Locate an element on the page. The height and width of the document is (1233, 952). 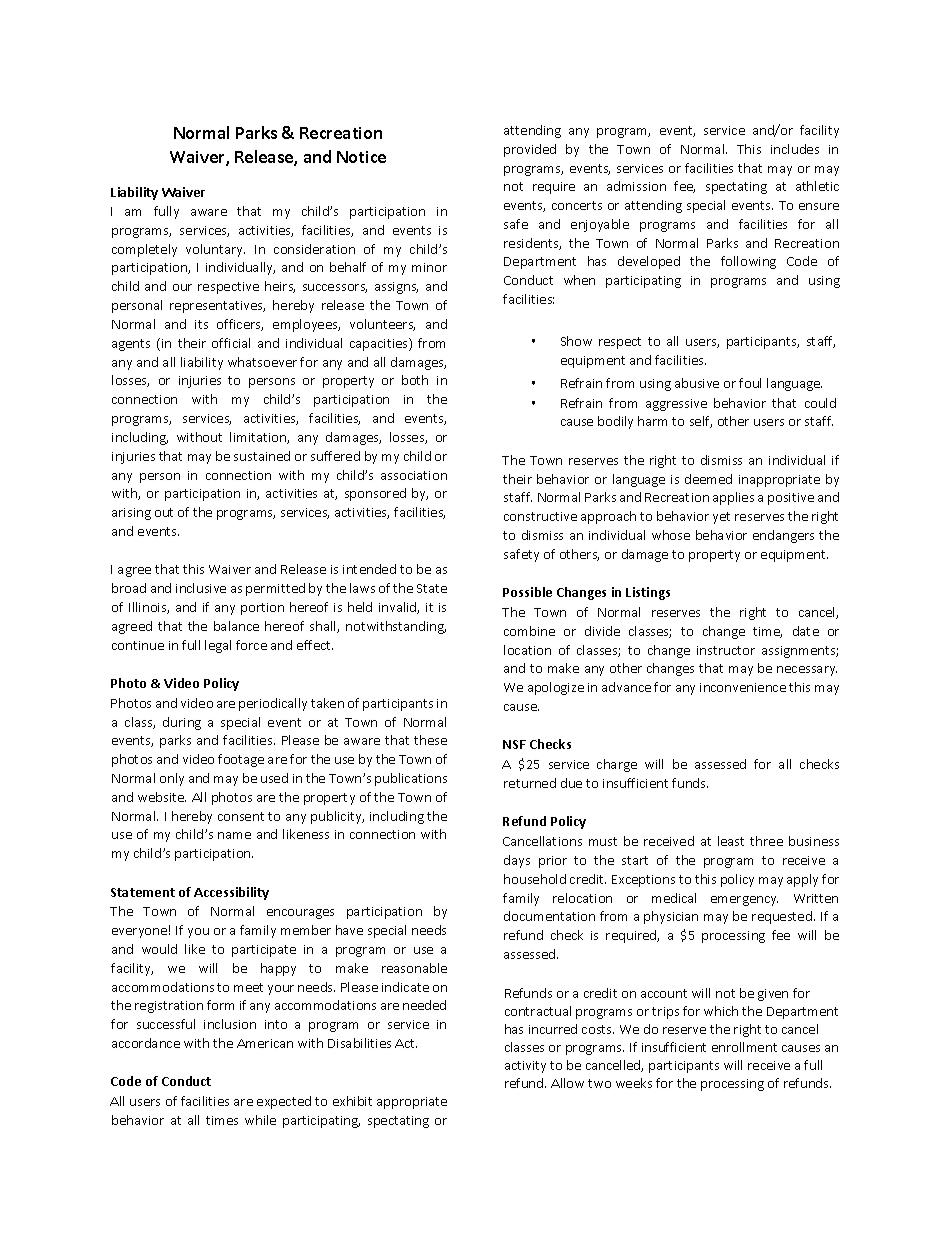
constructive is located at coordinates (540, 516).
